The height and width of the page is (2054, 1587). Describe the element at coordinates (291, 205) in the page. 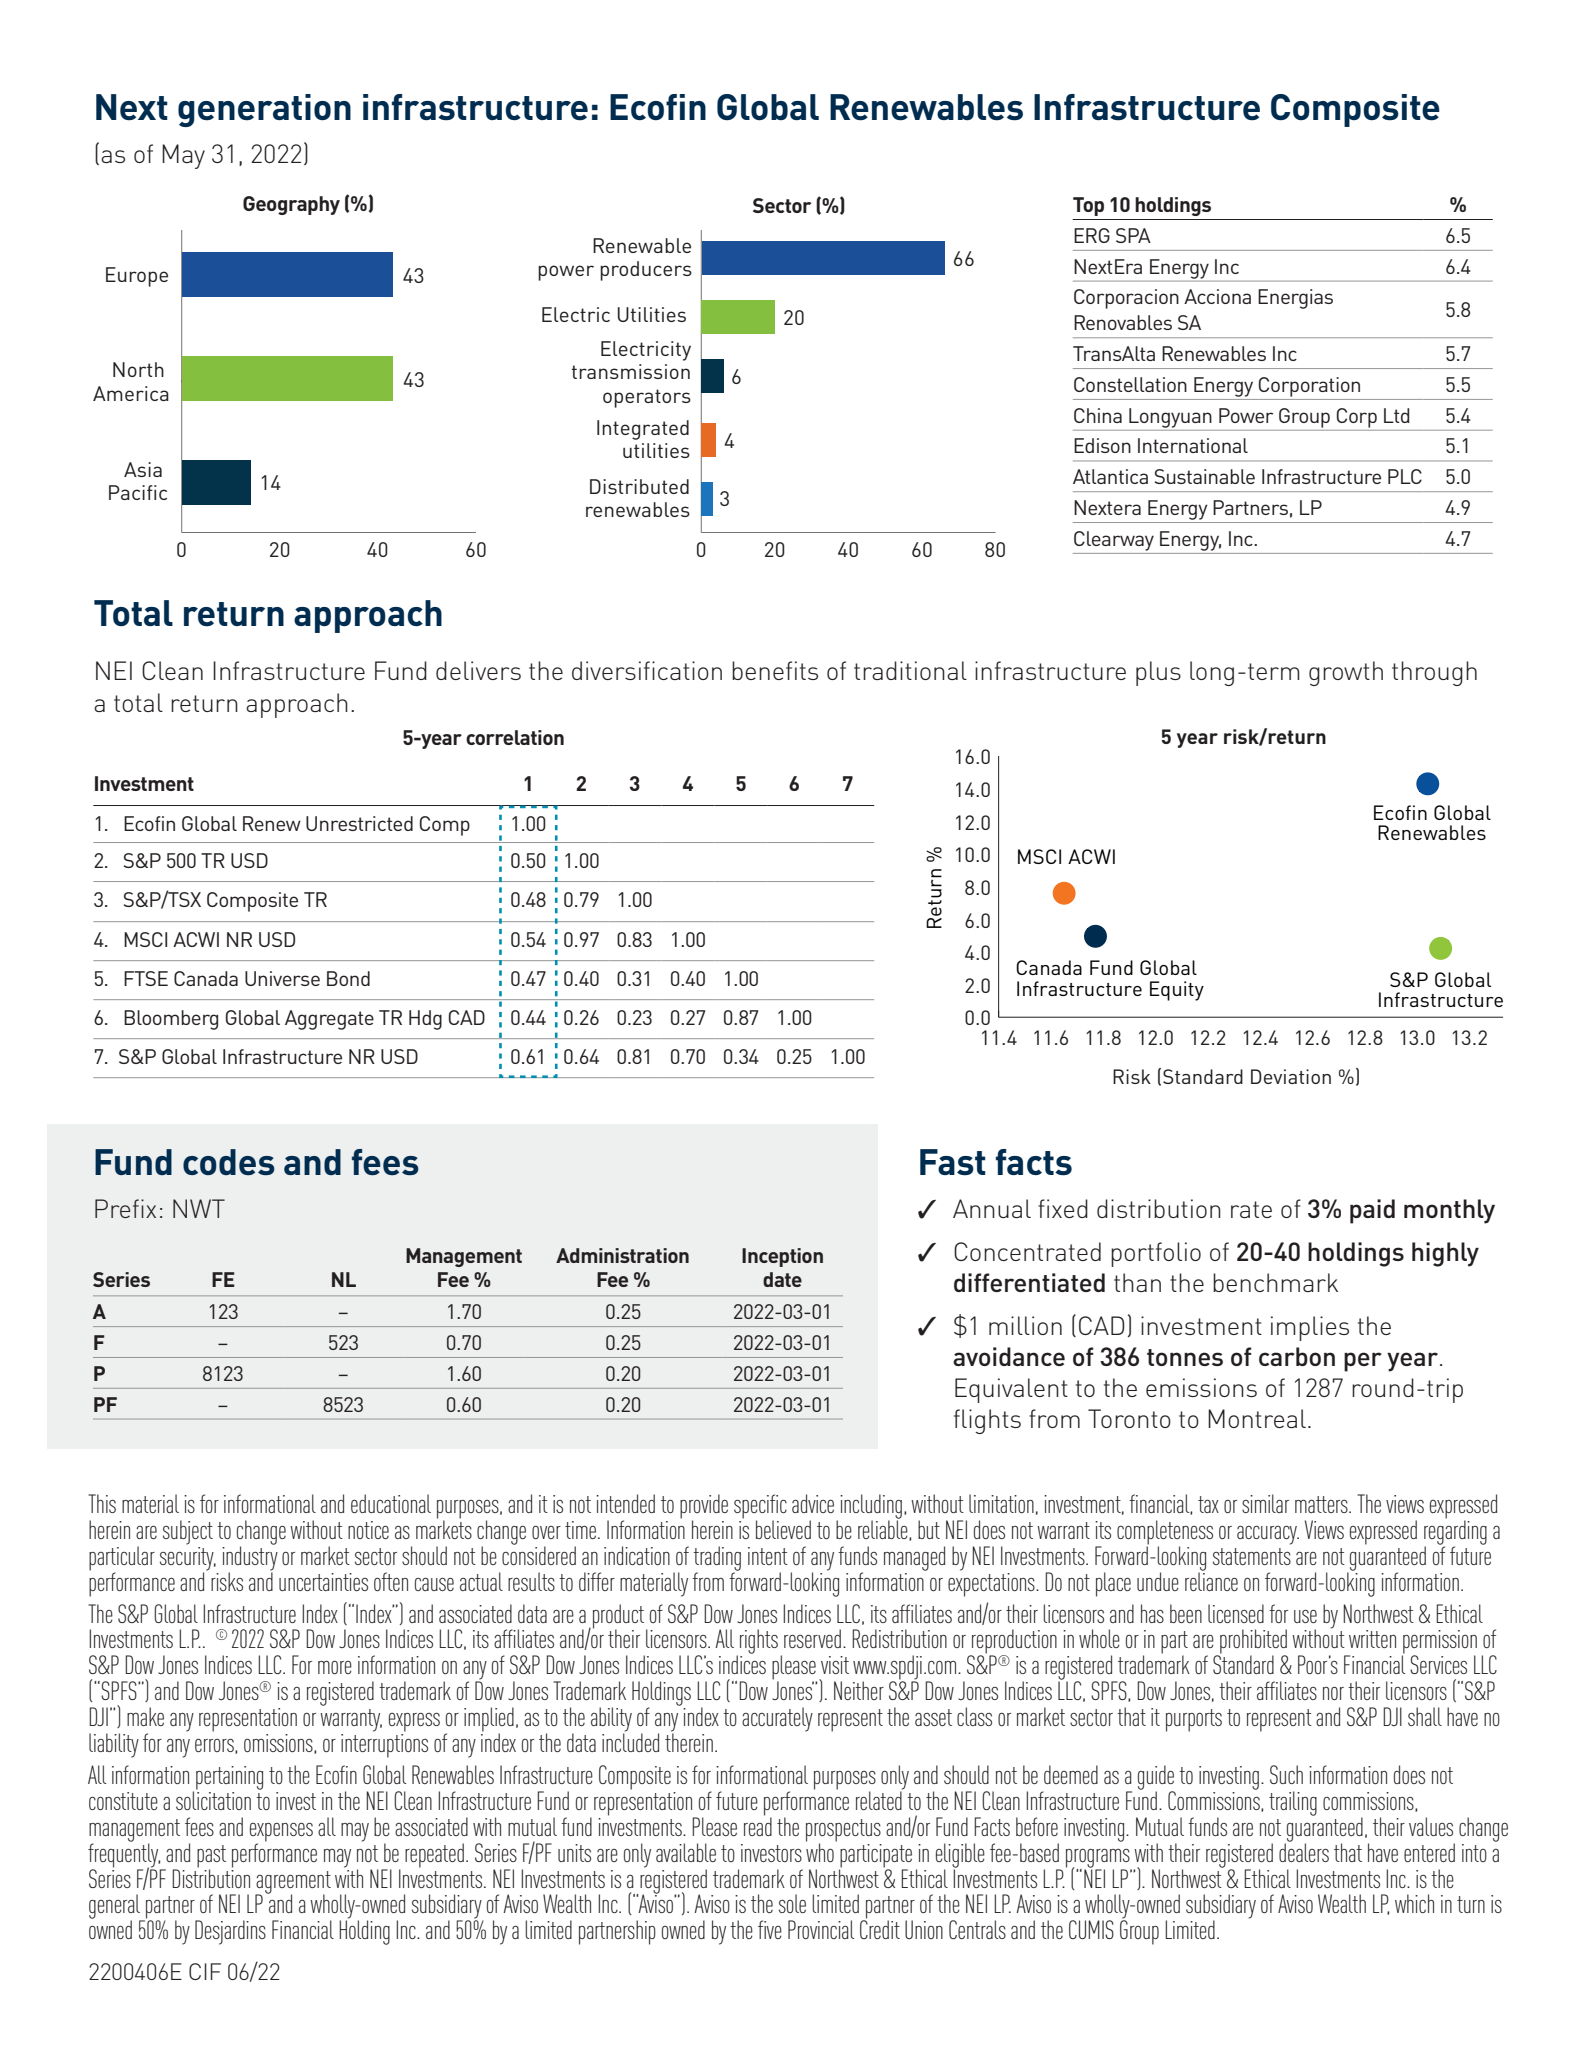

I see `Geography` at that location.
